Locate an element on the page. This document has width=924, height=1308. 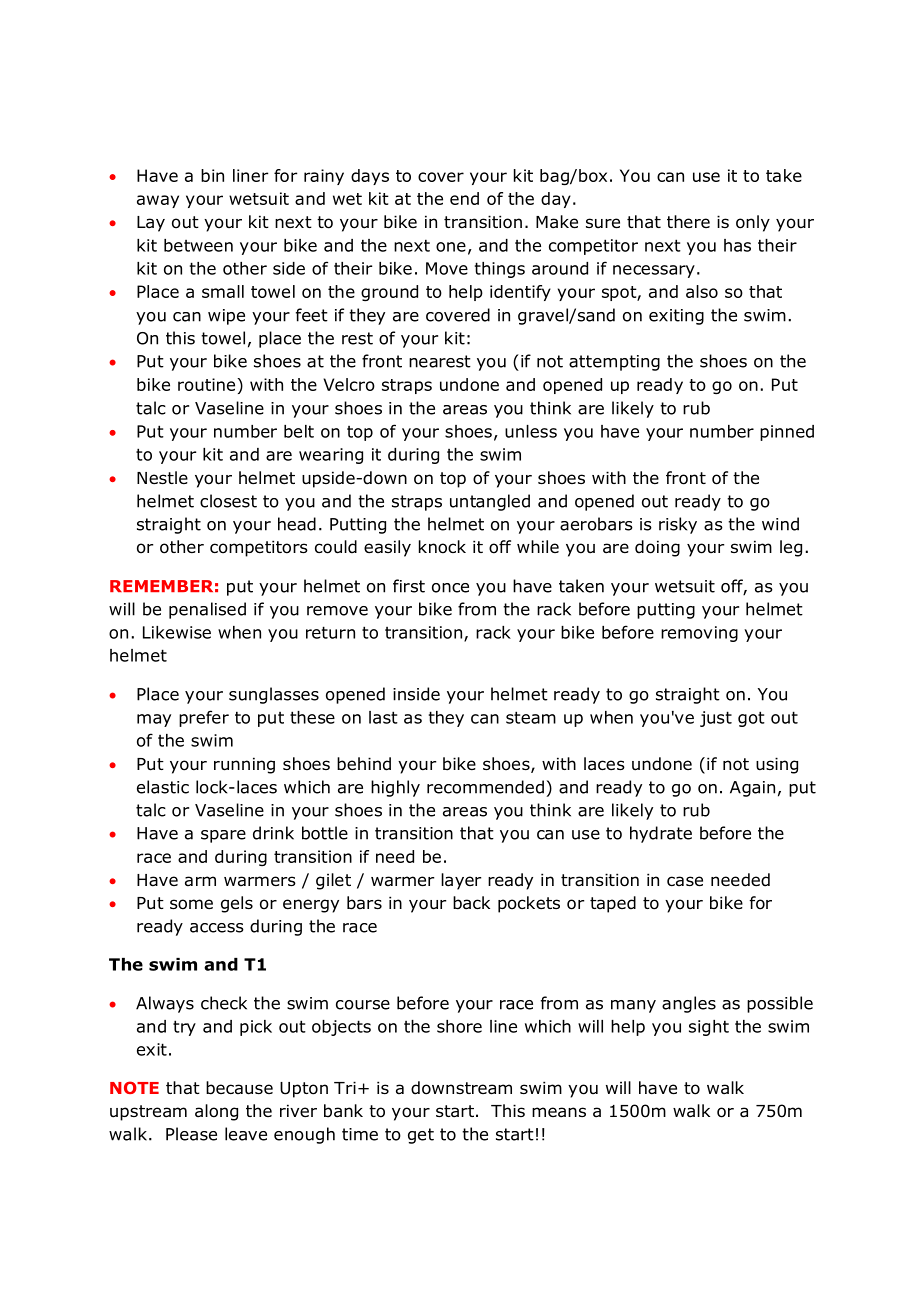
there is located at coordinates (688, 221).
